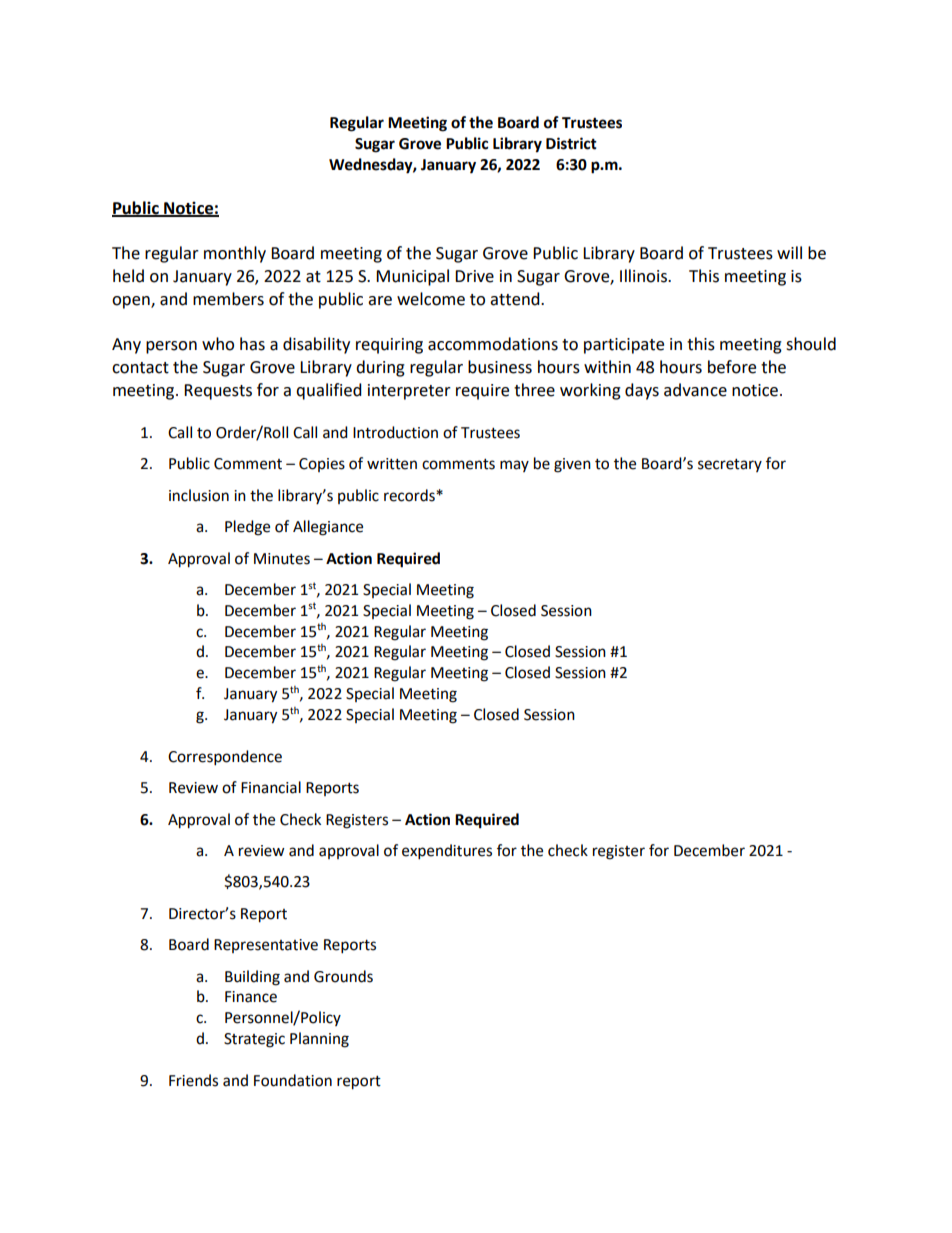 This screenshot has width=952, height=1233. What do you see at coordinates (193, 1080) in the screenshot?
I see `Friends` at bounding box center [193, 1080].
